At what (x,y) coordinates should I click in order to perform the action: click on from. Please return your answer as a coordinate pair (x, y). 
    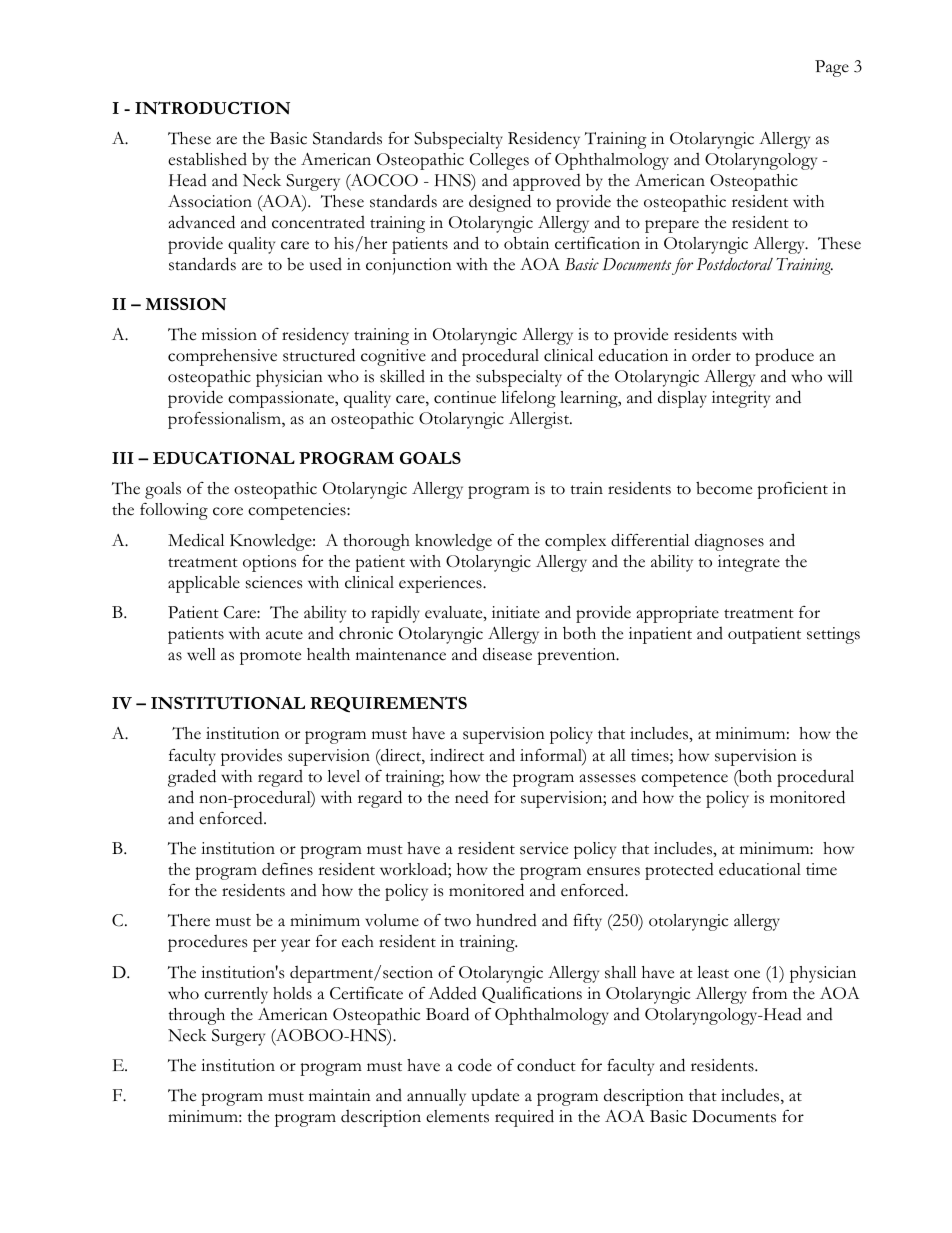
    Looking at the image, I should click on (769, 993).
